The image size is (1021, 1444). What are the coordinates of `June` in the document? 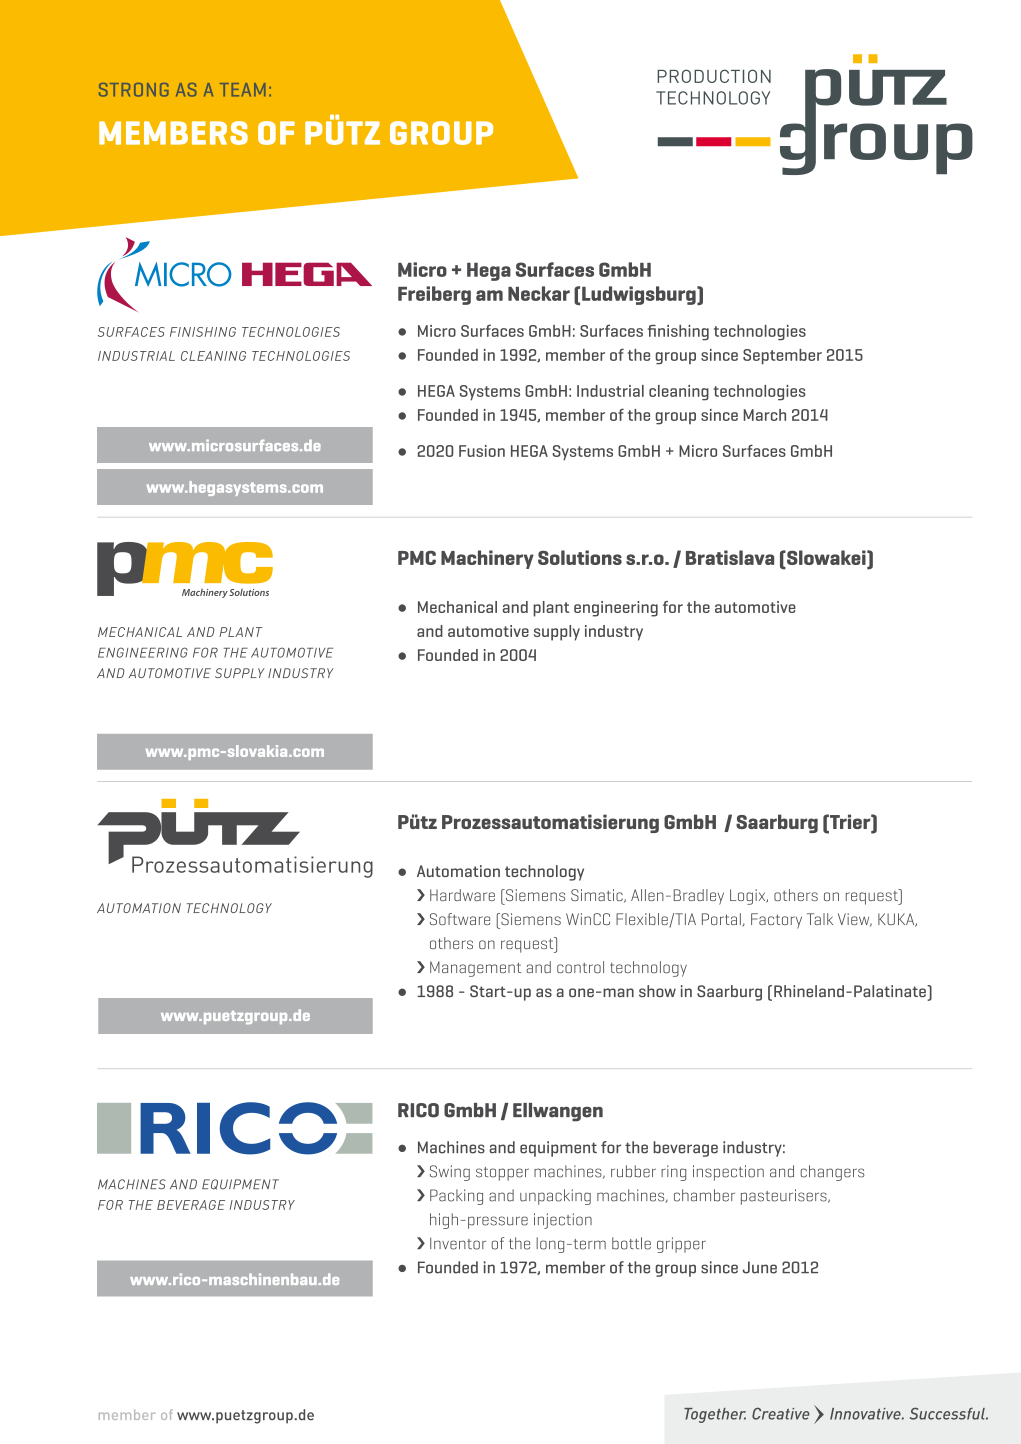 It's located at (760, 1267).
